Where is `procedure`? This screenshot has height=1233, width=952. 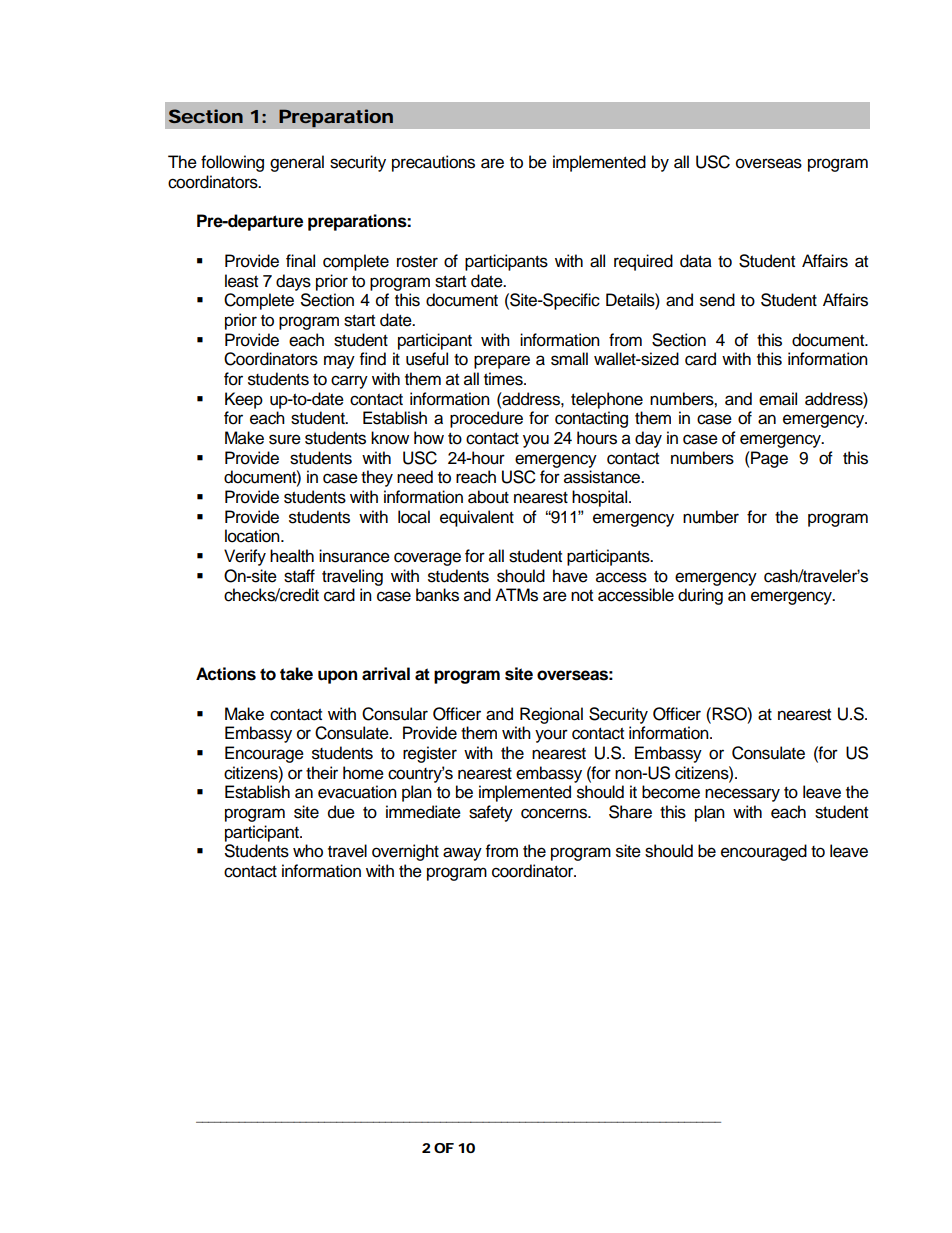
procedure is located at coordinates (486, 419).
